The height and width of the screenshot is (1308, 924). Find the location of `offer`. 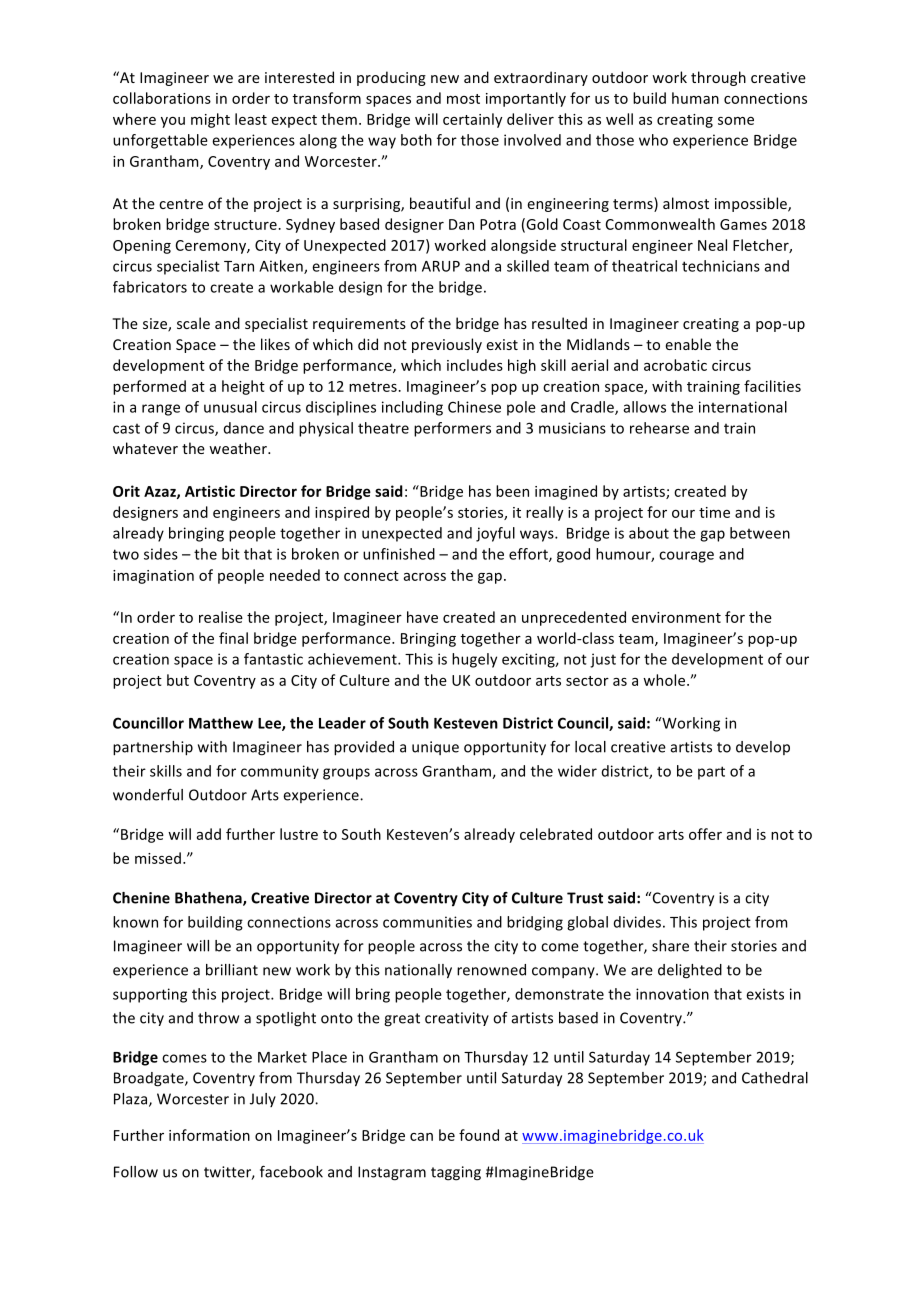

offer is located at coordinates (705, 834).
